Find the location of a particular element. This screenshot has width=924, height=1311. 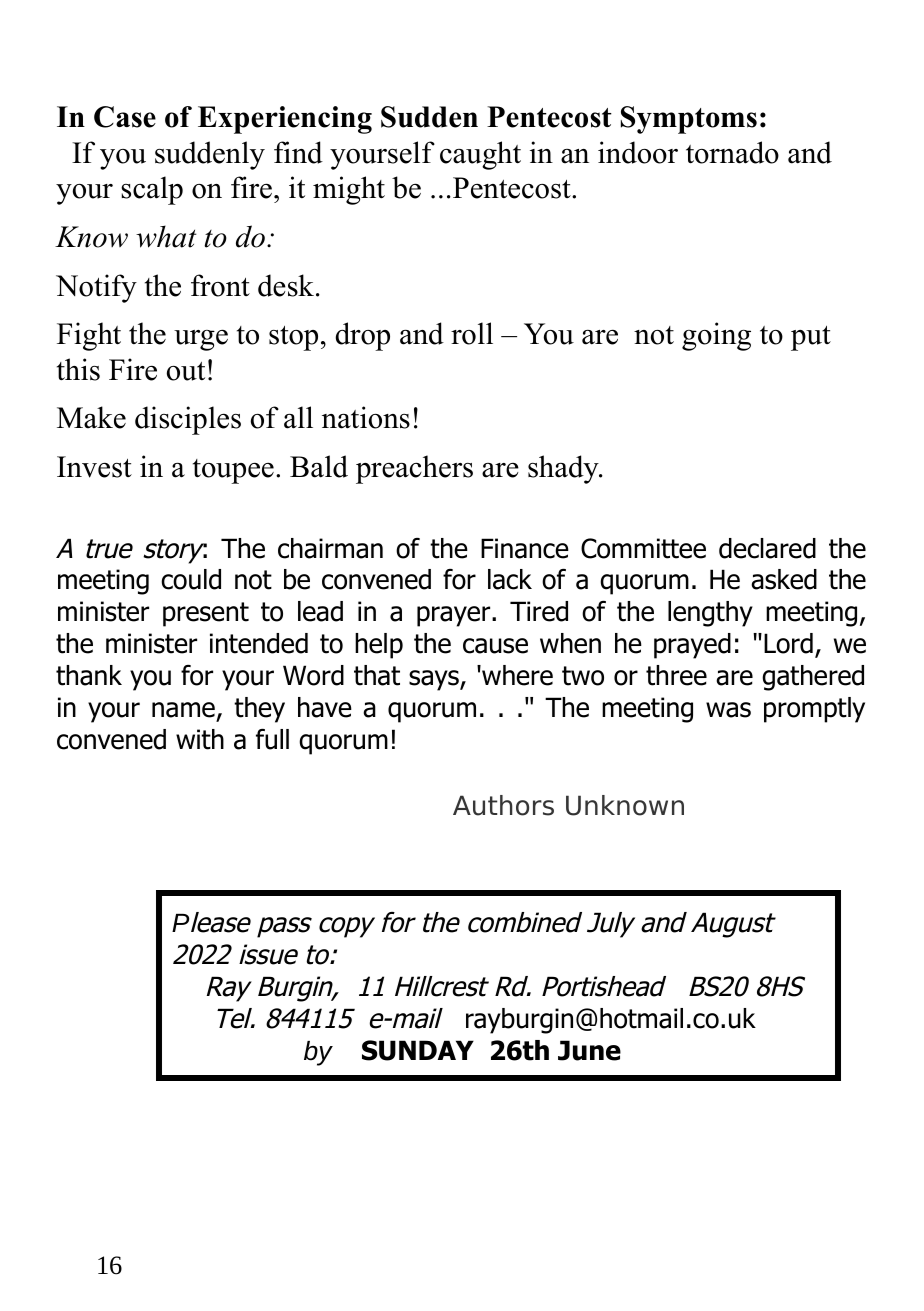

preachers is located at coordinates (414, 469).
